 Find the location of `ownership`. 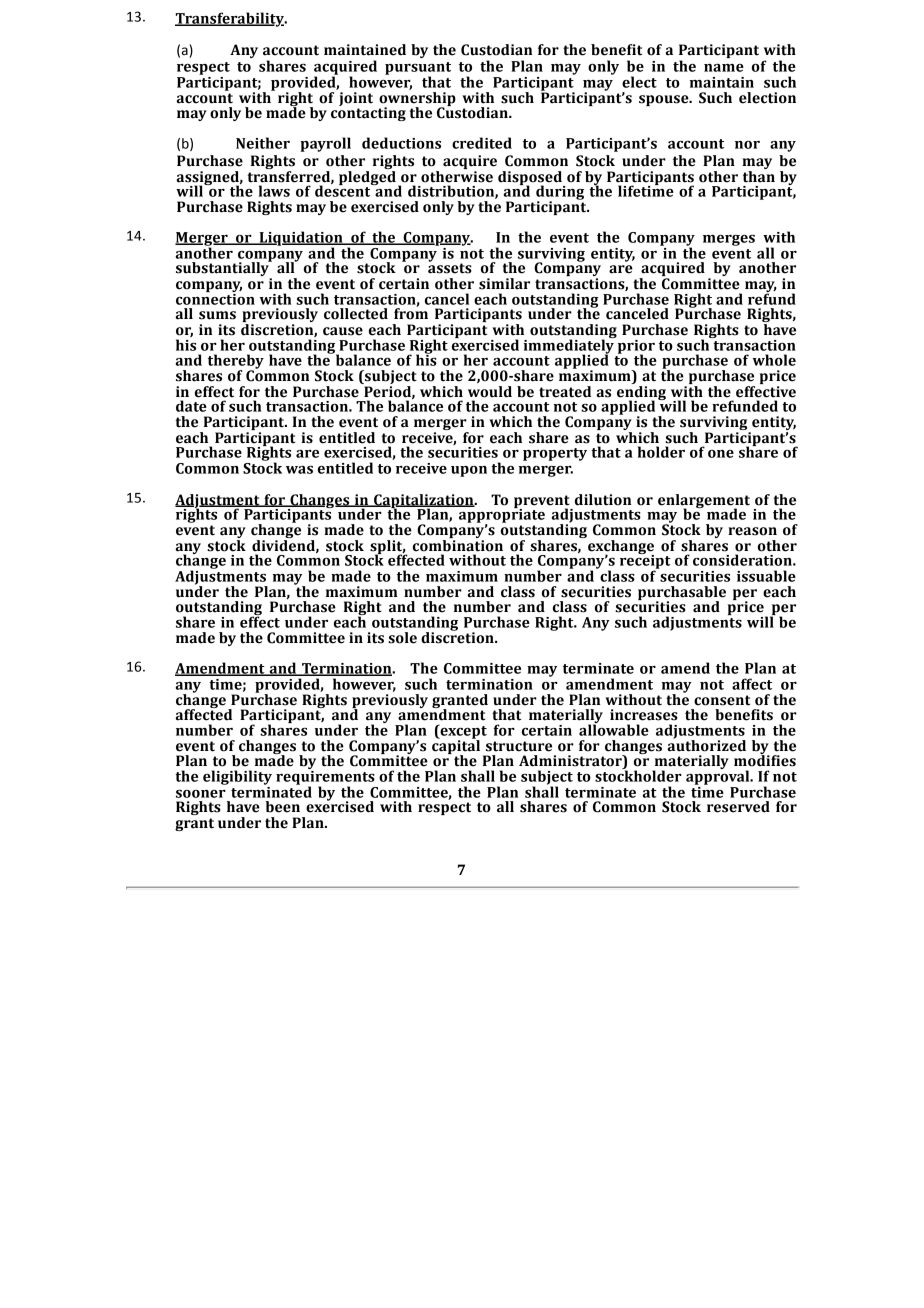

ownership is located at coordinates (417, 100).
